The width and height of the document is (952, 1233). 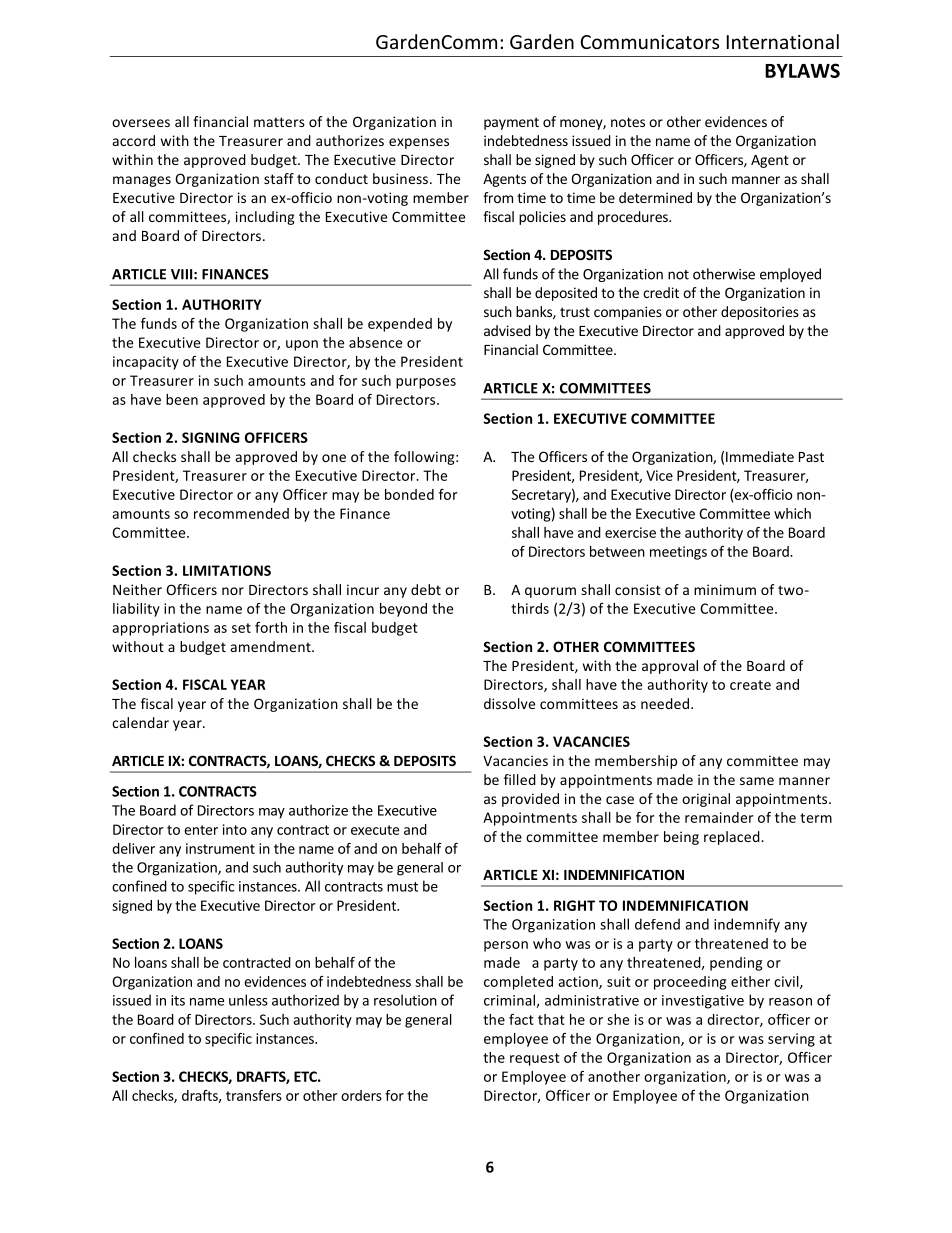 I want to click on Immediate, so click(x=760, y=456).
